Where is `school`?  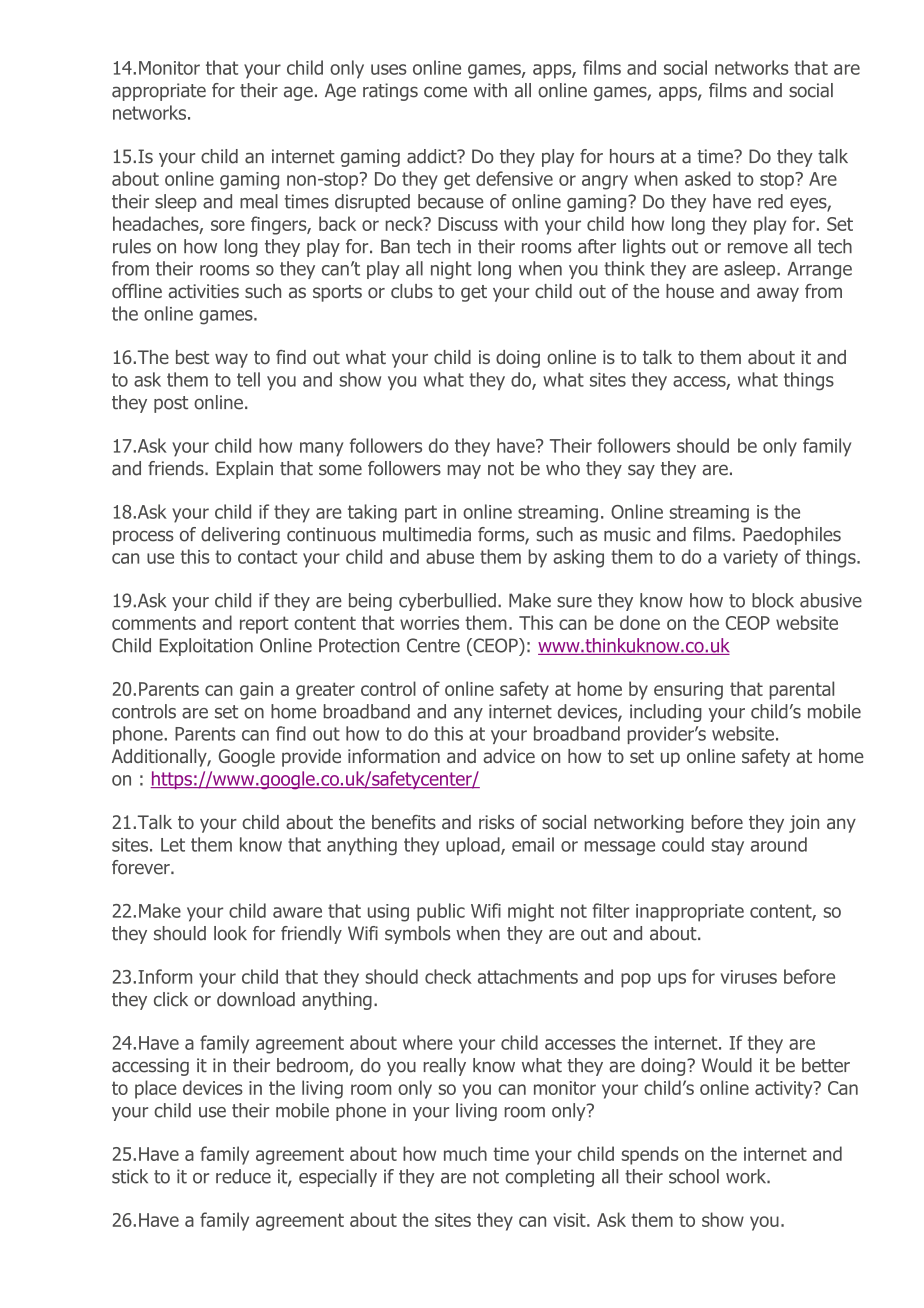
school is located at coordinates (694, 1176).
